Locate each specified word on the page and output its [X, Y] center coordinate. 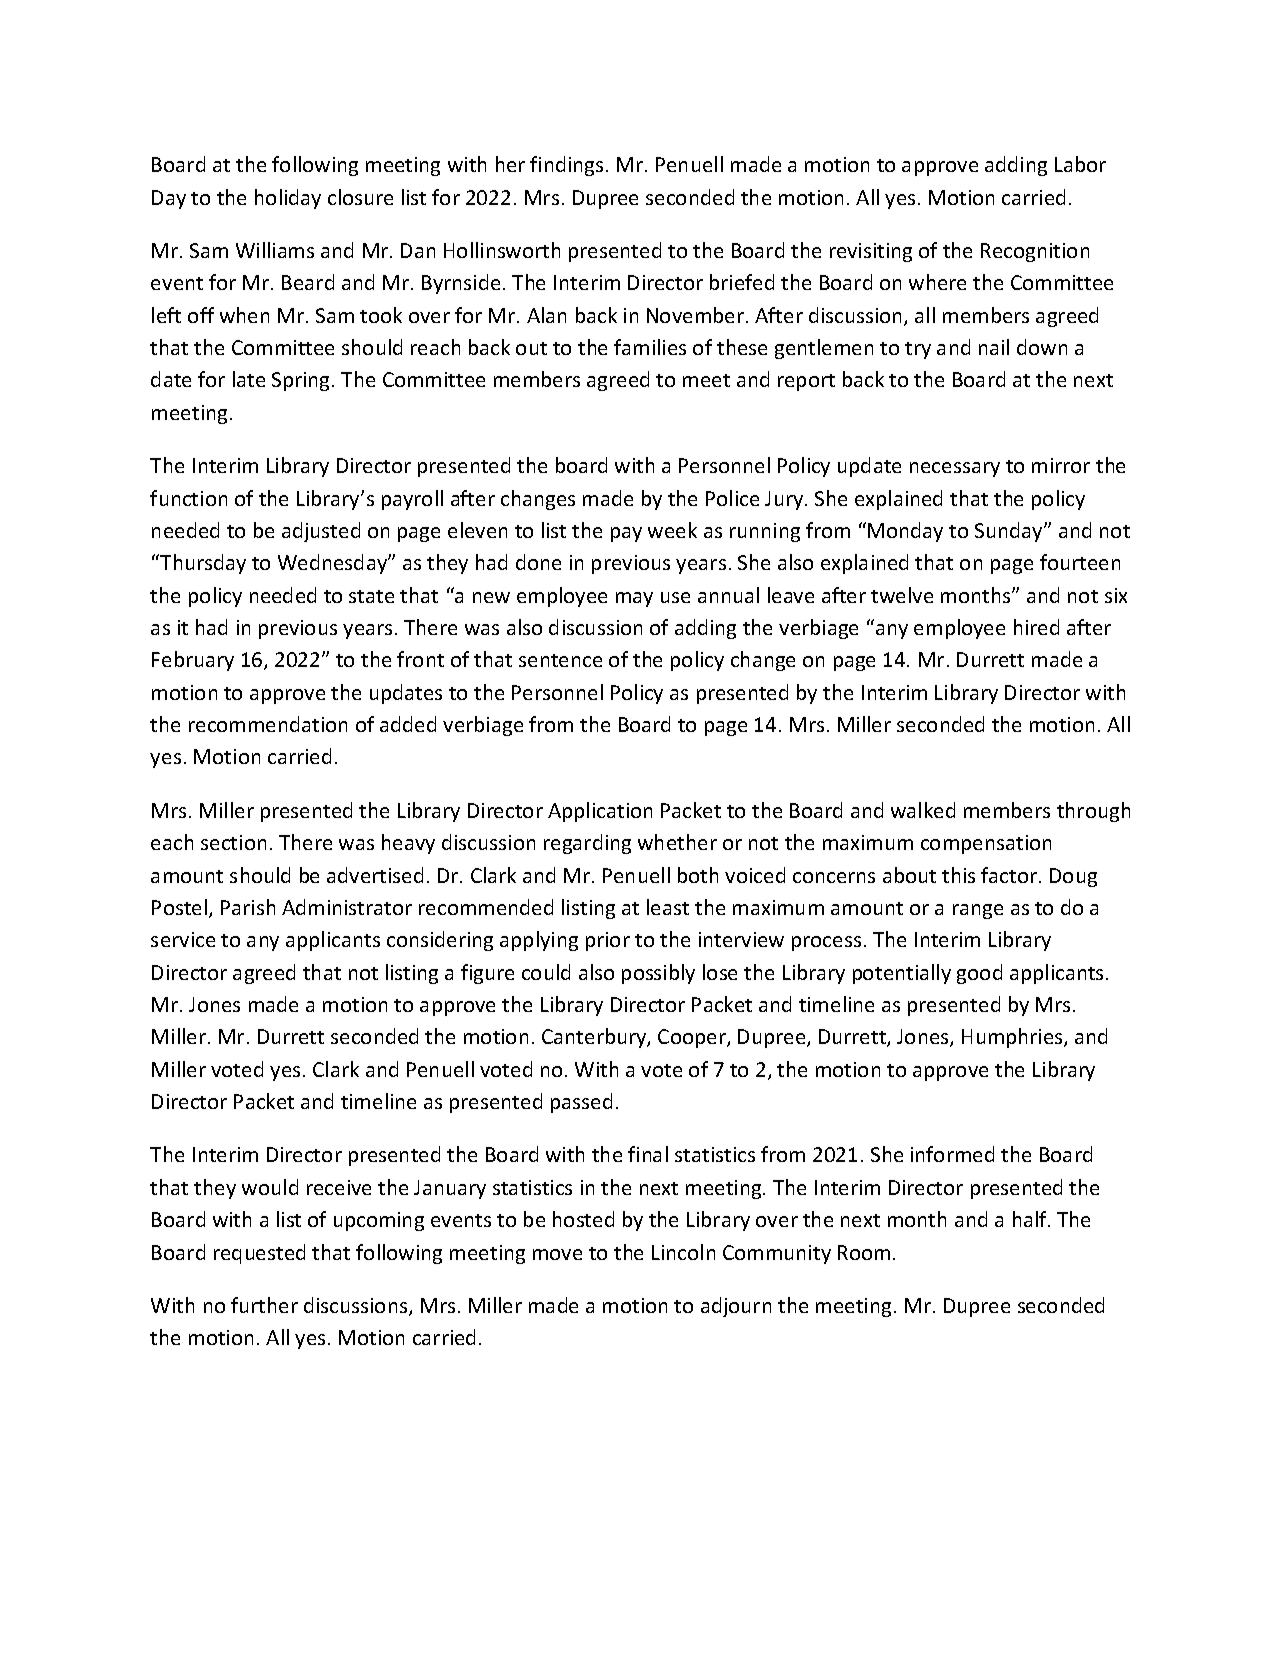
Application [600, 812]
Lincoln [683, 1252]
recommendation [268, 724]
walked [923, 810]
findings [566, 166]
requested [259, 1254]
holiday [288, 199]
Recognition [1035, 252]
